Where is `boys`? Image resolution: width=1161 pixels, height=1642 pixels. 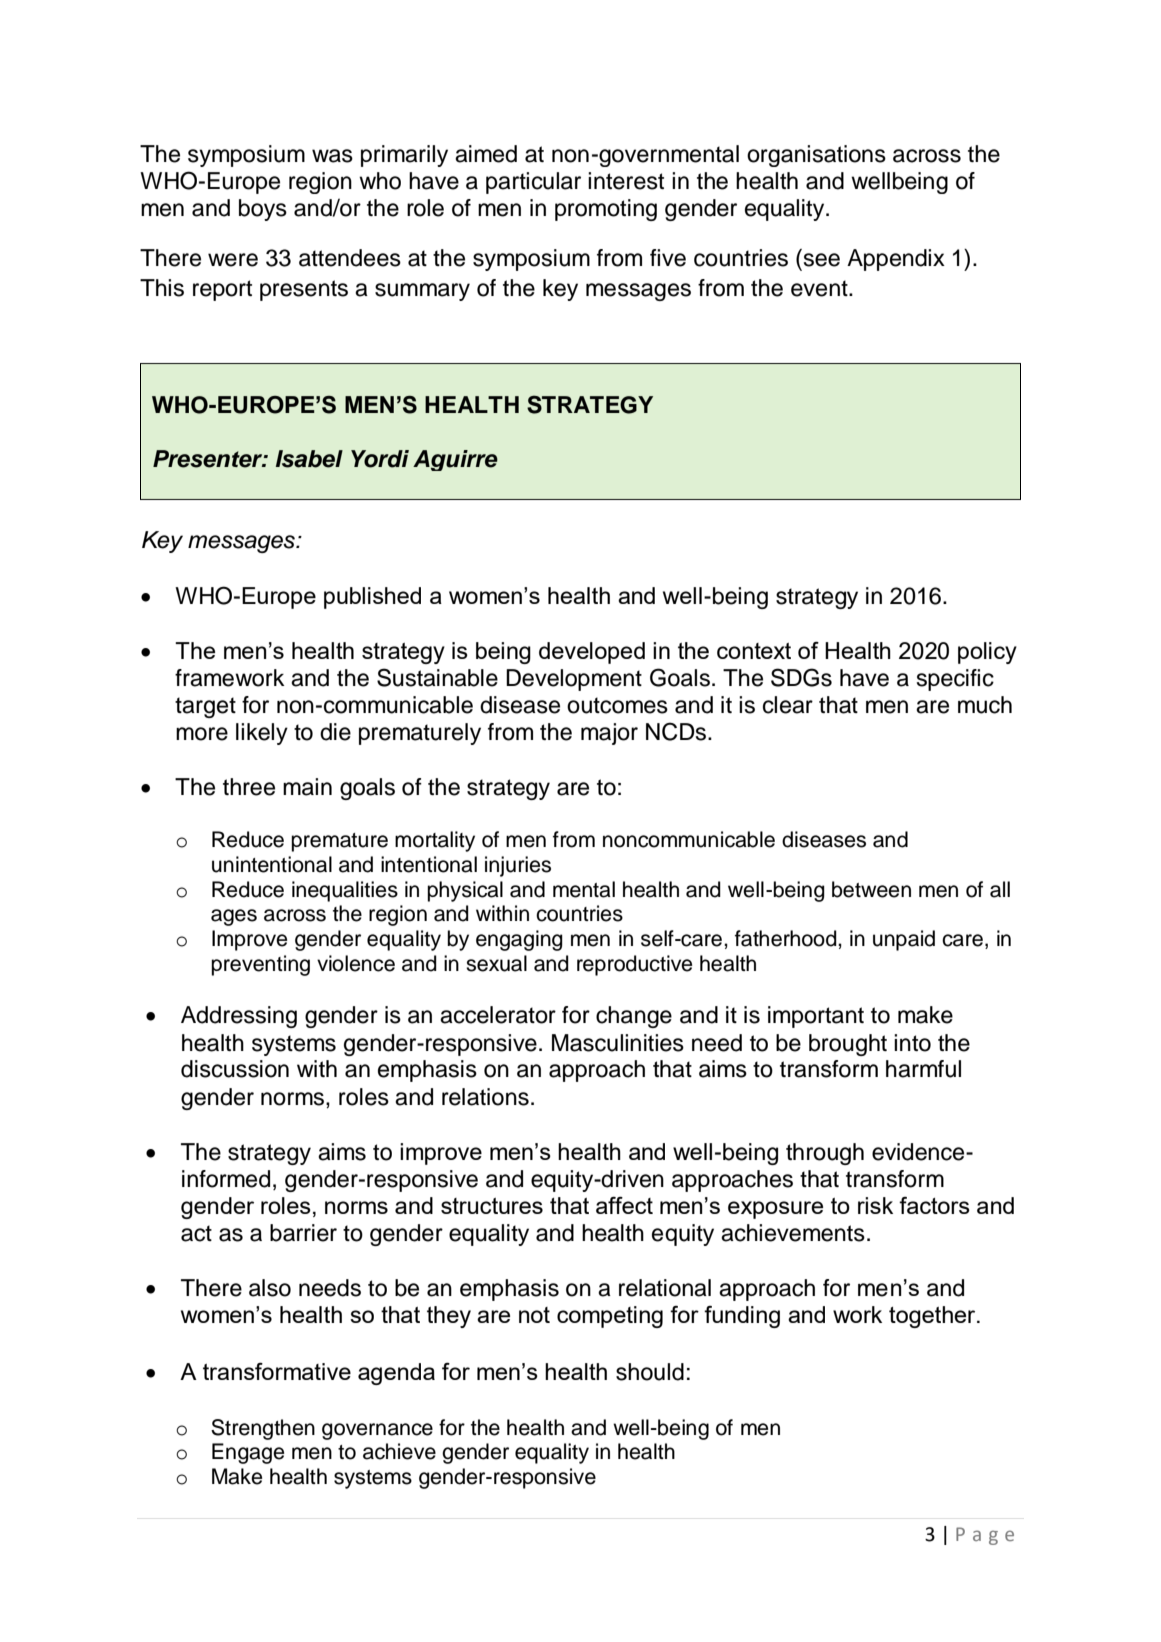
boys is located at coordinates (263, 210).
